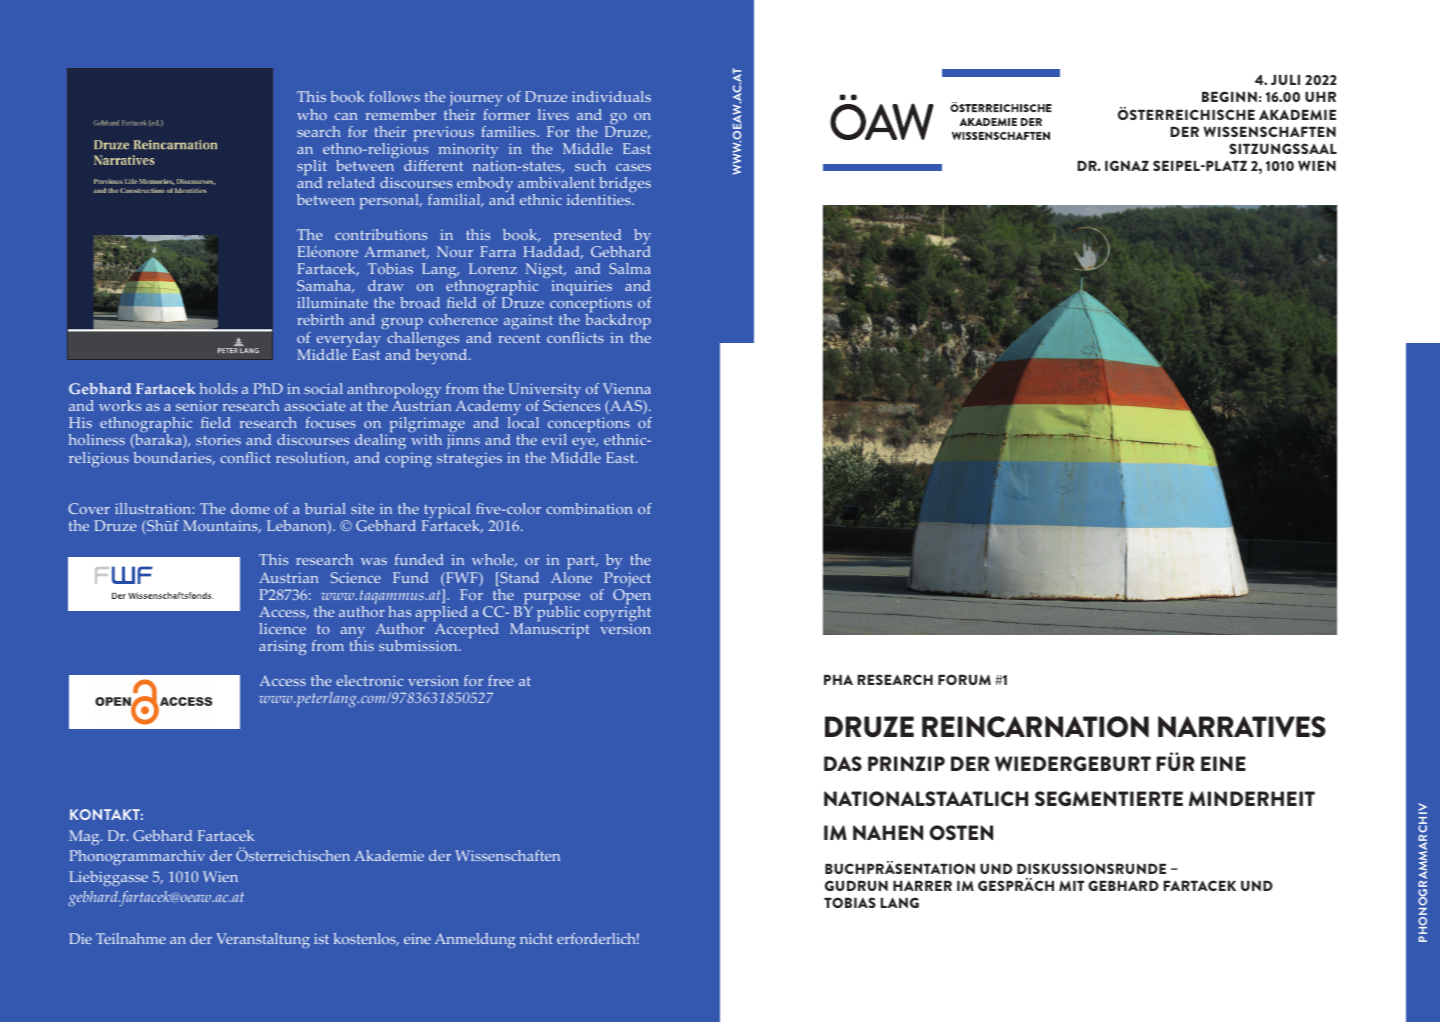 The height and width of the page is (1022, 1440). I want to click on FORUM, so click(964, 679).
